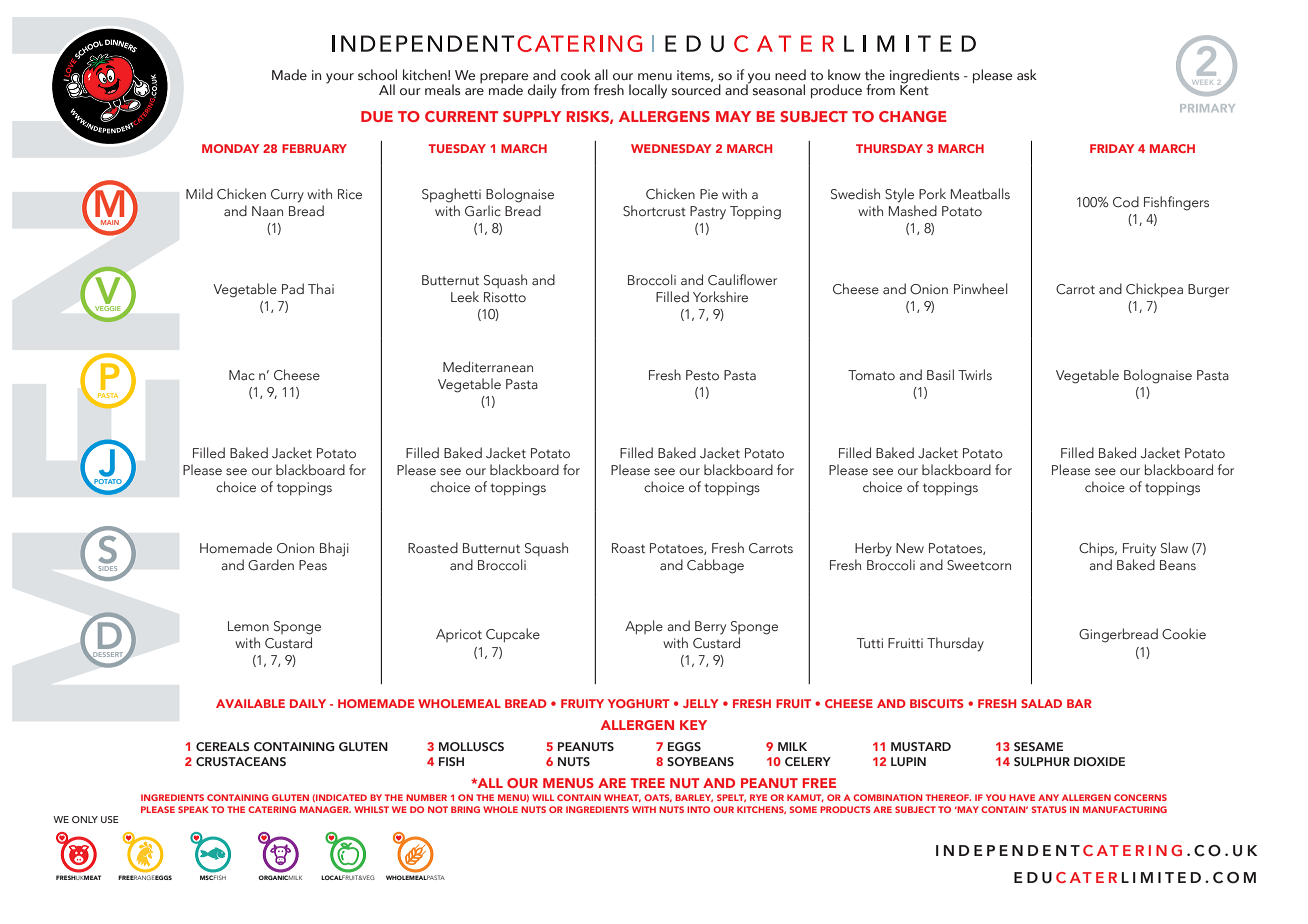 This page has width=1308, height=924. What do you see at coordinates (340, 78) in the page?
I see `your` at bounding box center [340, 78].
